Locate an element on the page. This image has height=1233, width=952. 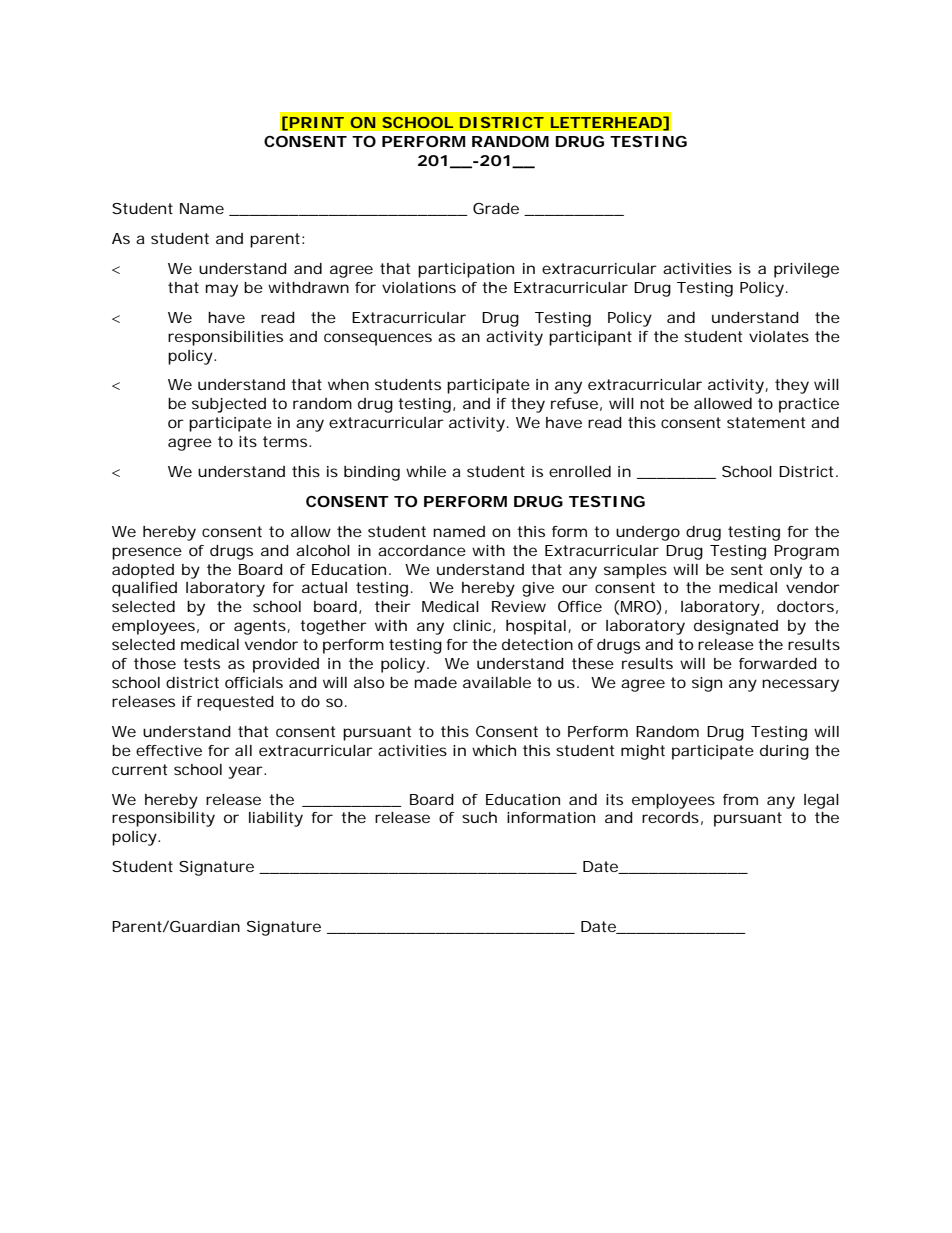
only is located at coordinates (786, 571).
